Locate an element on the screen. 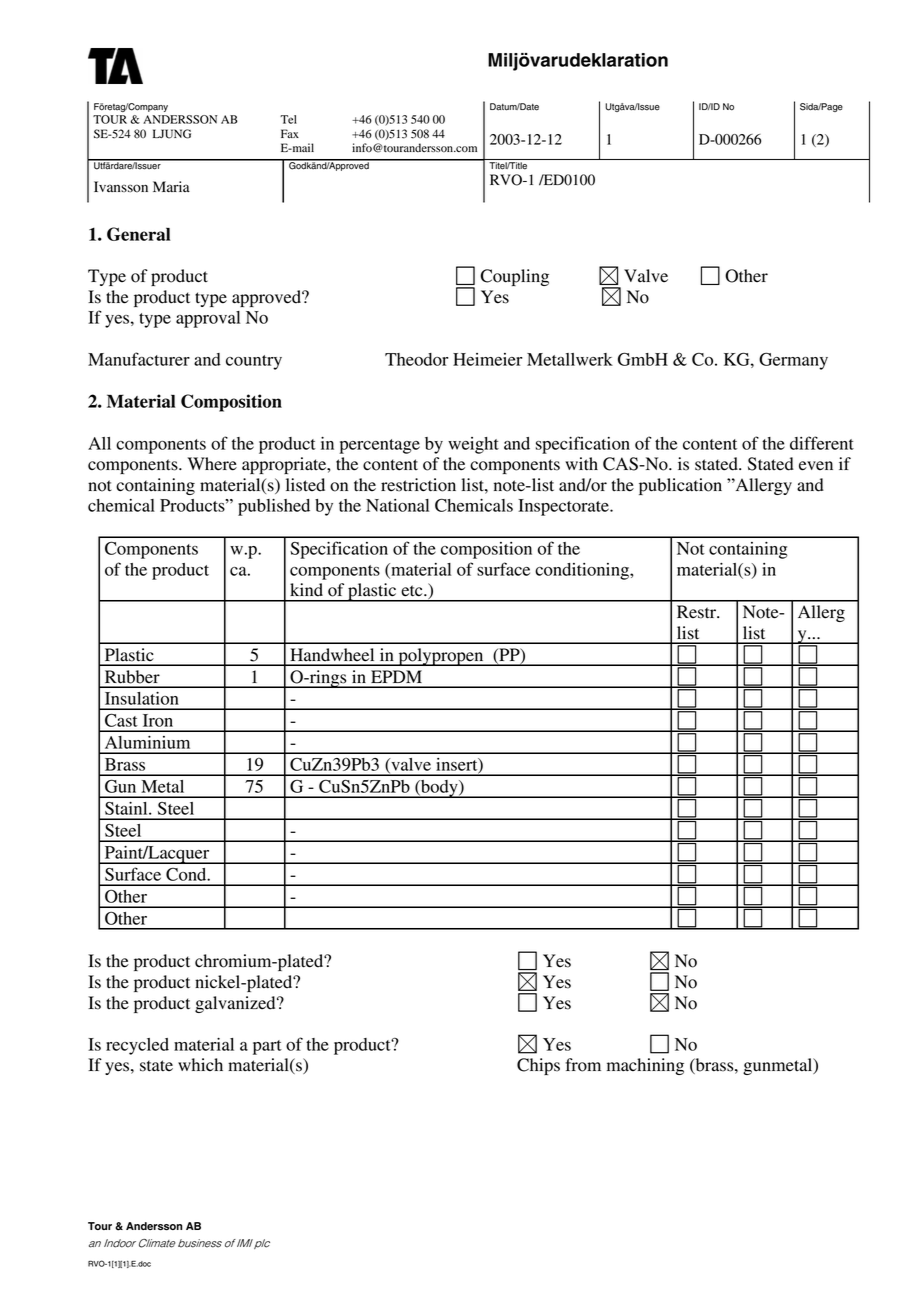 The height and width of the screenshot is (1308, 924). Rubber is located at coordinates (132, 677).
